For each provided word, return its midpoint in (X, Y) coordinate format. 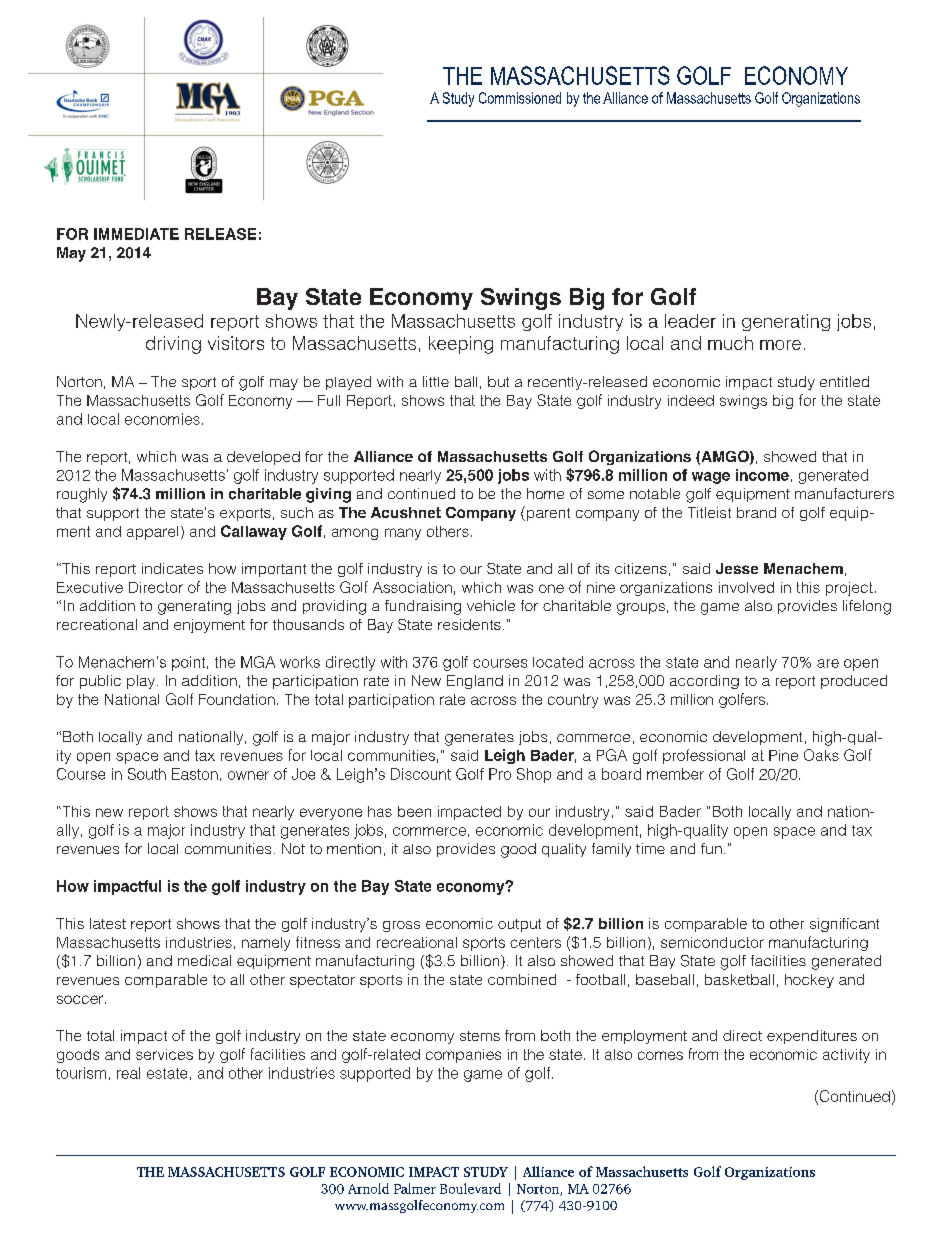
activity (846, 1056)
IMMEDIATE (136, 234)
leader (690, 321)
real (128, 1073)
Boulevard (470, 1188)
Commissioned (520, 98)
